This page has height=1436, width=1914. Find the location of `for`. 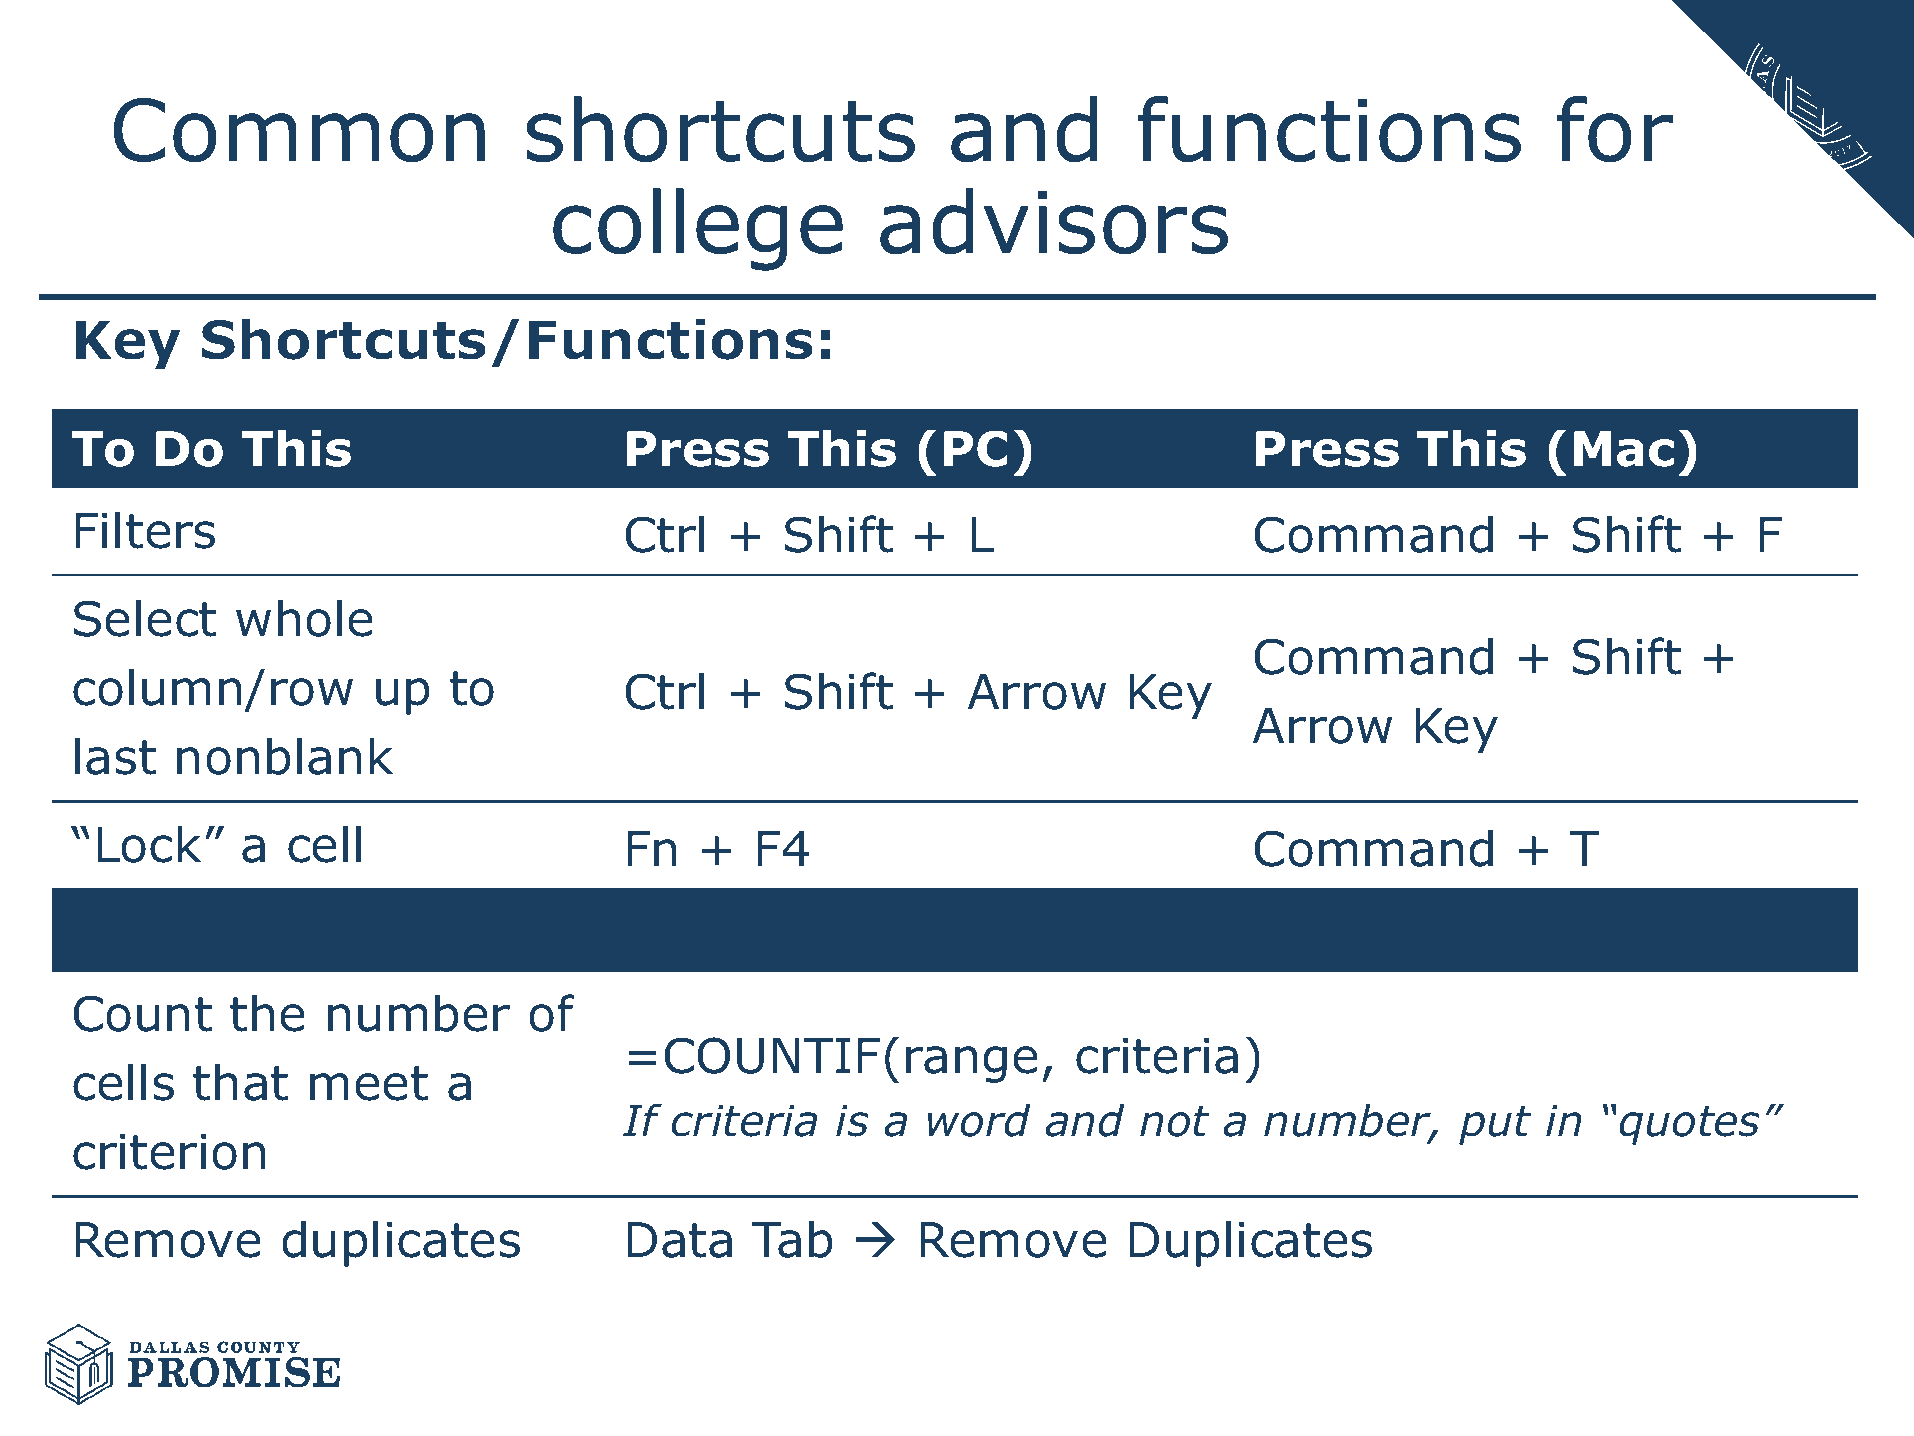

for is located at coordinates (1615, 129).
